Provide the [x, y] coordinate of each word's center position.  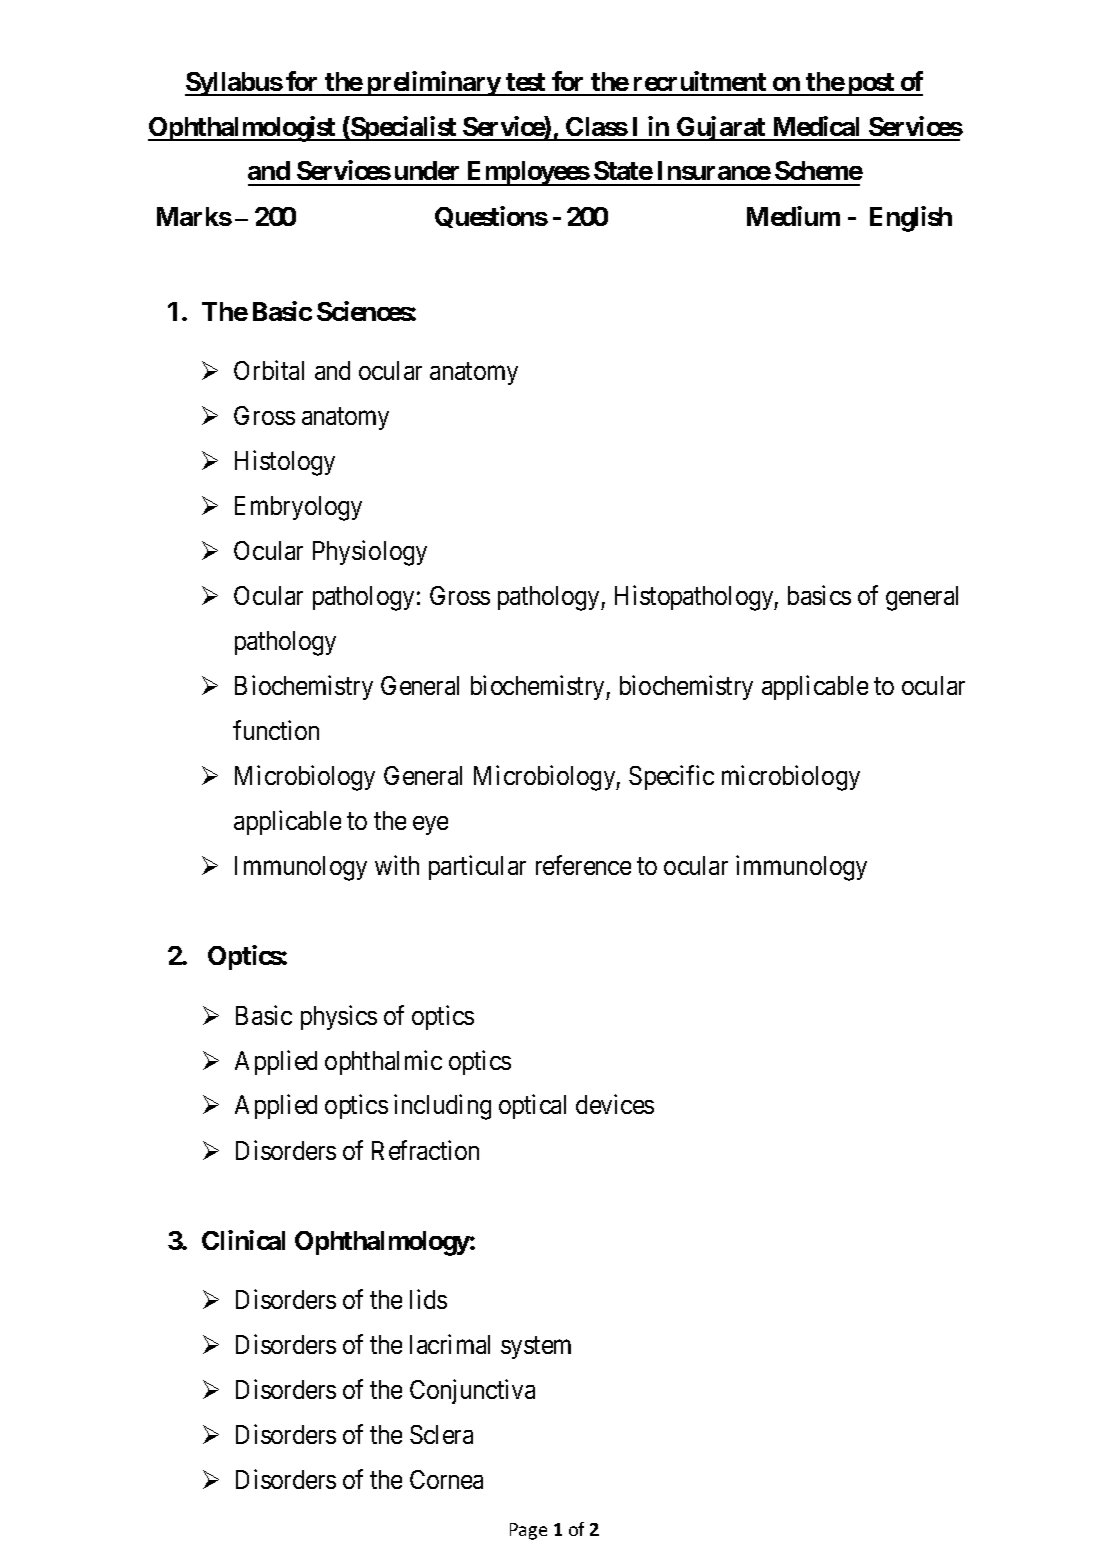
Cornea [446, 1479]
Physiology [370, 553]
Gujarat [721, 128]
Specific [671, 777]
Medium [793, 216]
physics [339, 1017]
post [871, 84]
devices [615, 1104]
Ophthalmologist [243, 129]
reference [583, 865]
